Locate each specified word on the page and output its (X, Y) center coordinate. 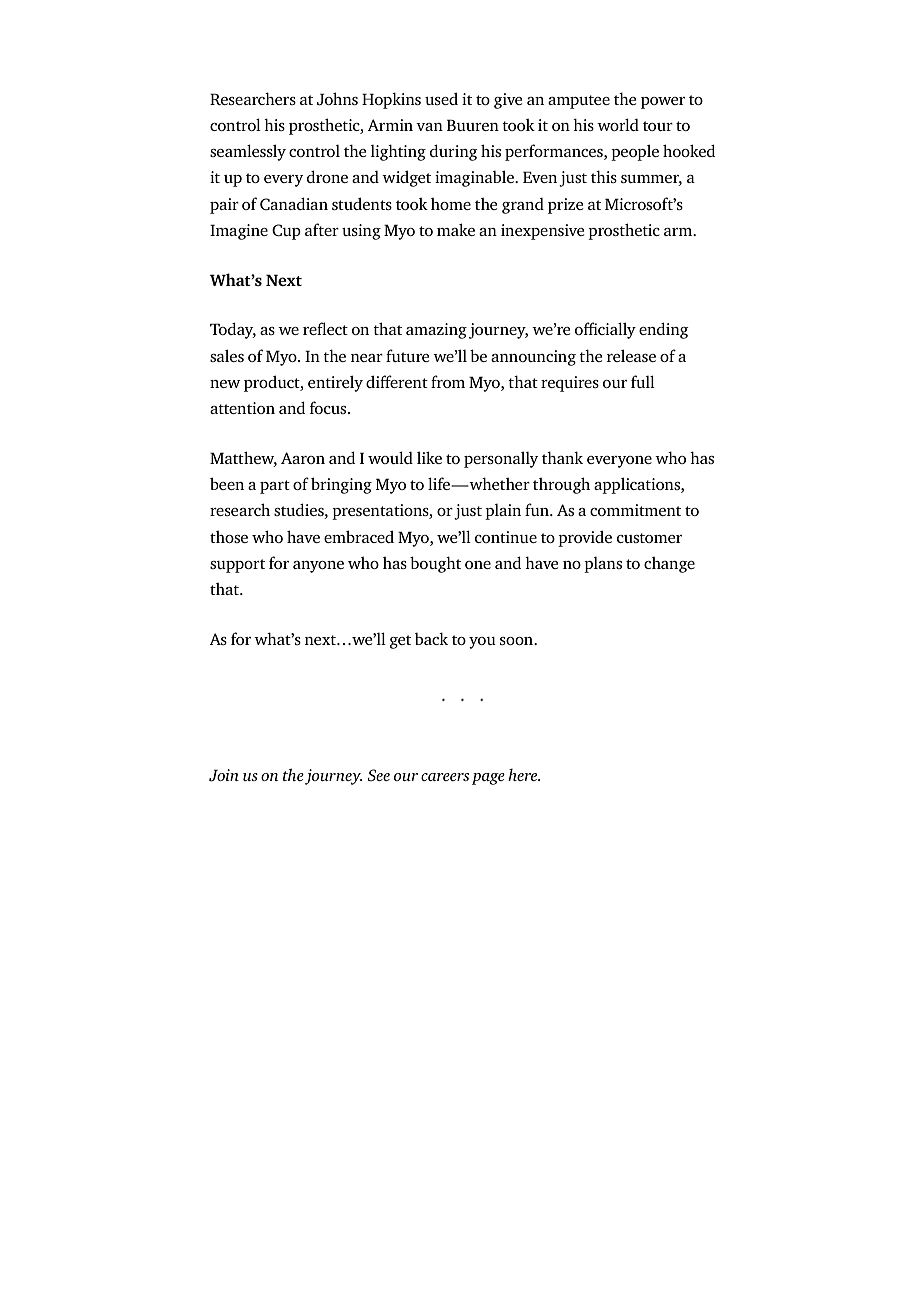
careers (445, 777)
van (429, 127)
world (618, 124)
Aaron (303, 458)
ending (664, 330)
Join (224, 775)
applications (638, 485)
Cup (286, 232)
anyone (318, 567)
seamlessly (248, 152)
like (429, 457)
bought (435, 564)
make (456, 229)
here (524, 775)
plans (603, 565)
